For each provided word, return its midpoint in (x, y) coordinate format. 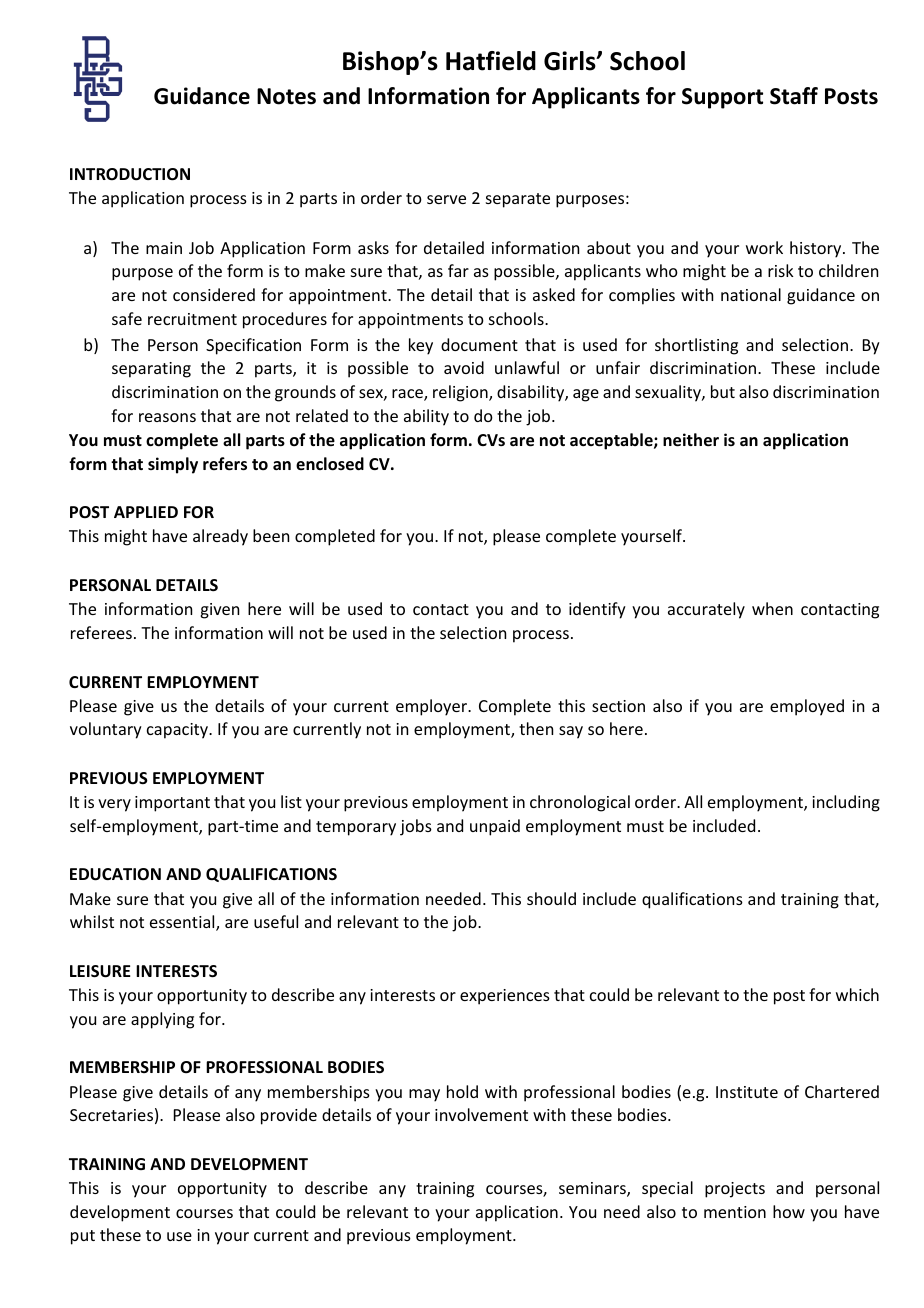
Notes (286, 96)
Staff (794, 96)
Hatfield (491, 61)
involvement (481, 1114)
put (83, 1237)
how (789, 1211)
